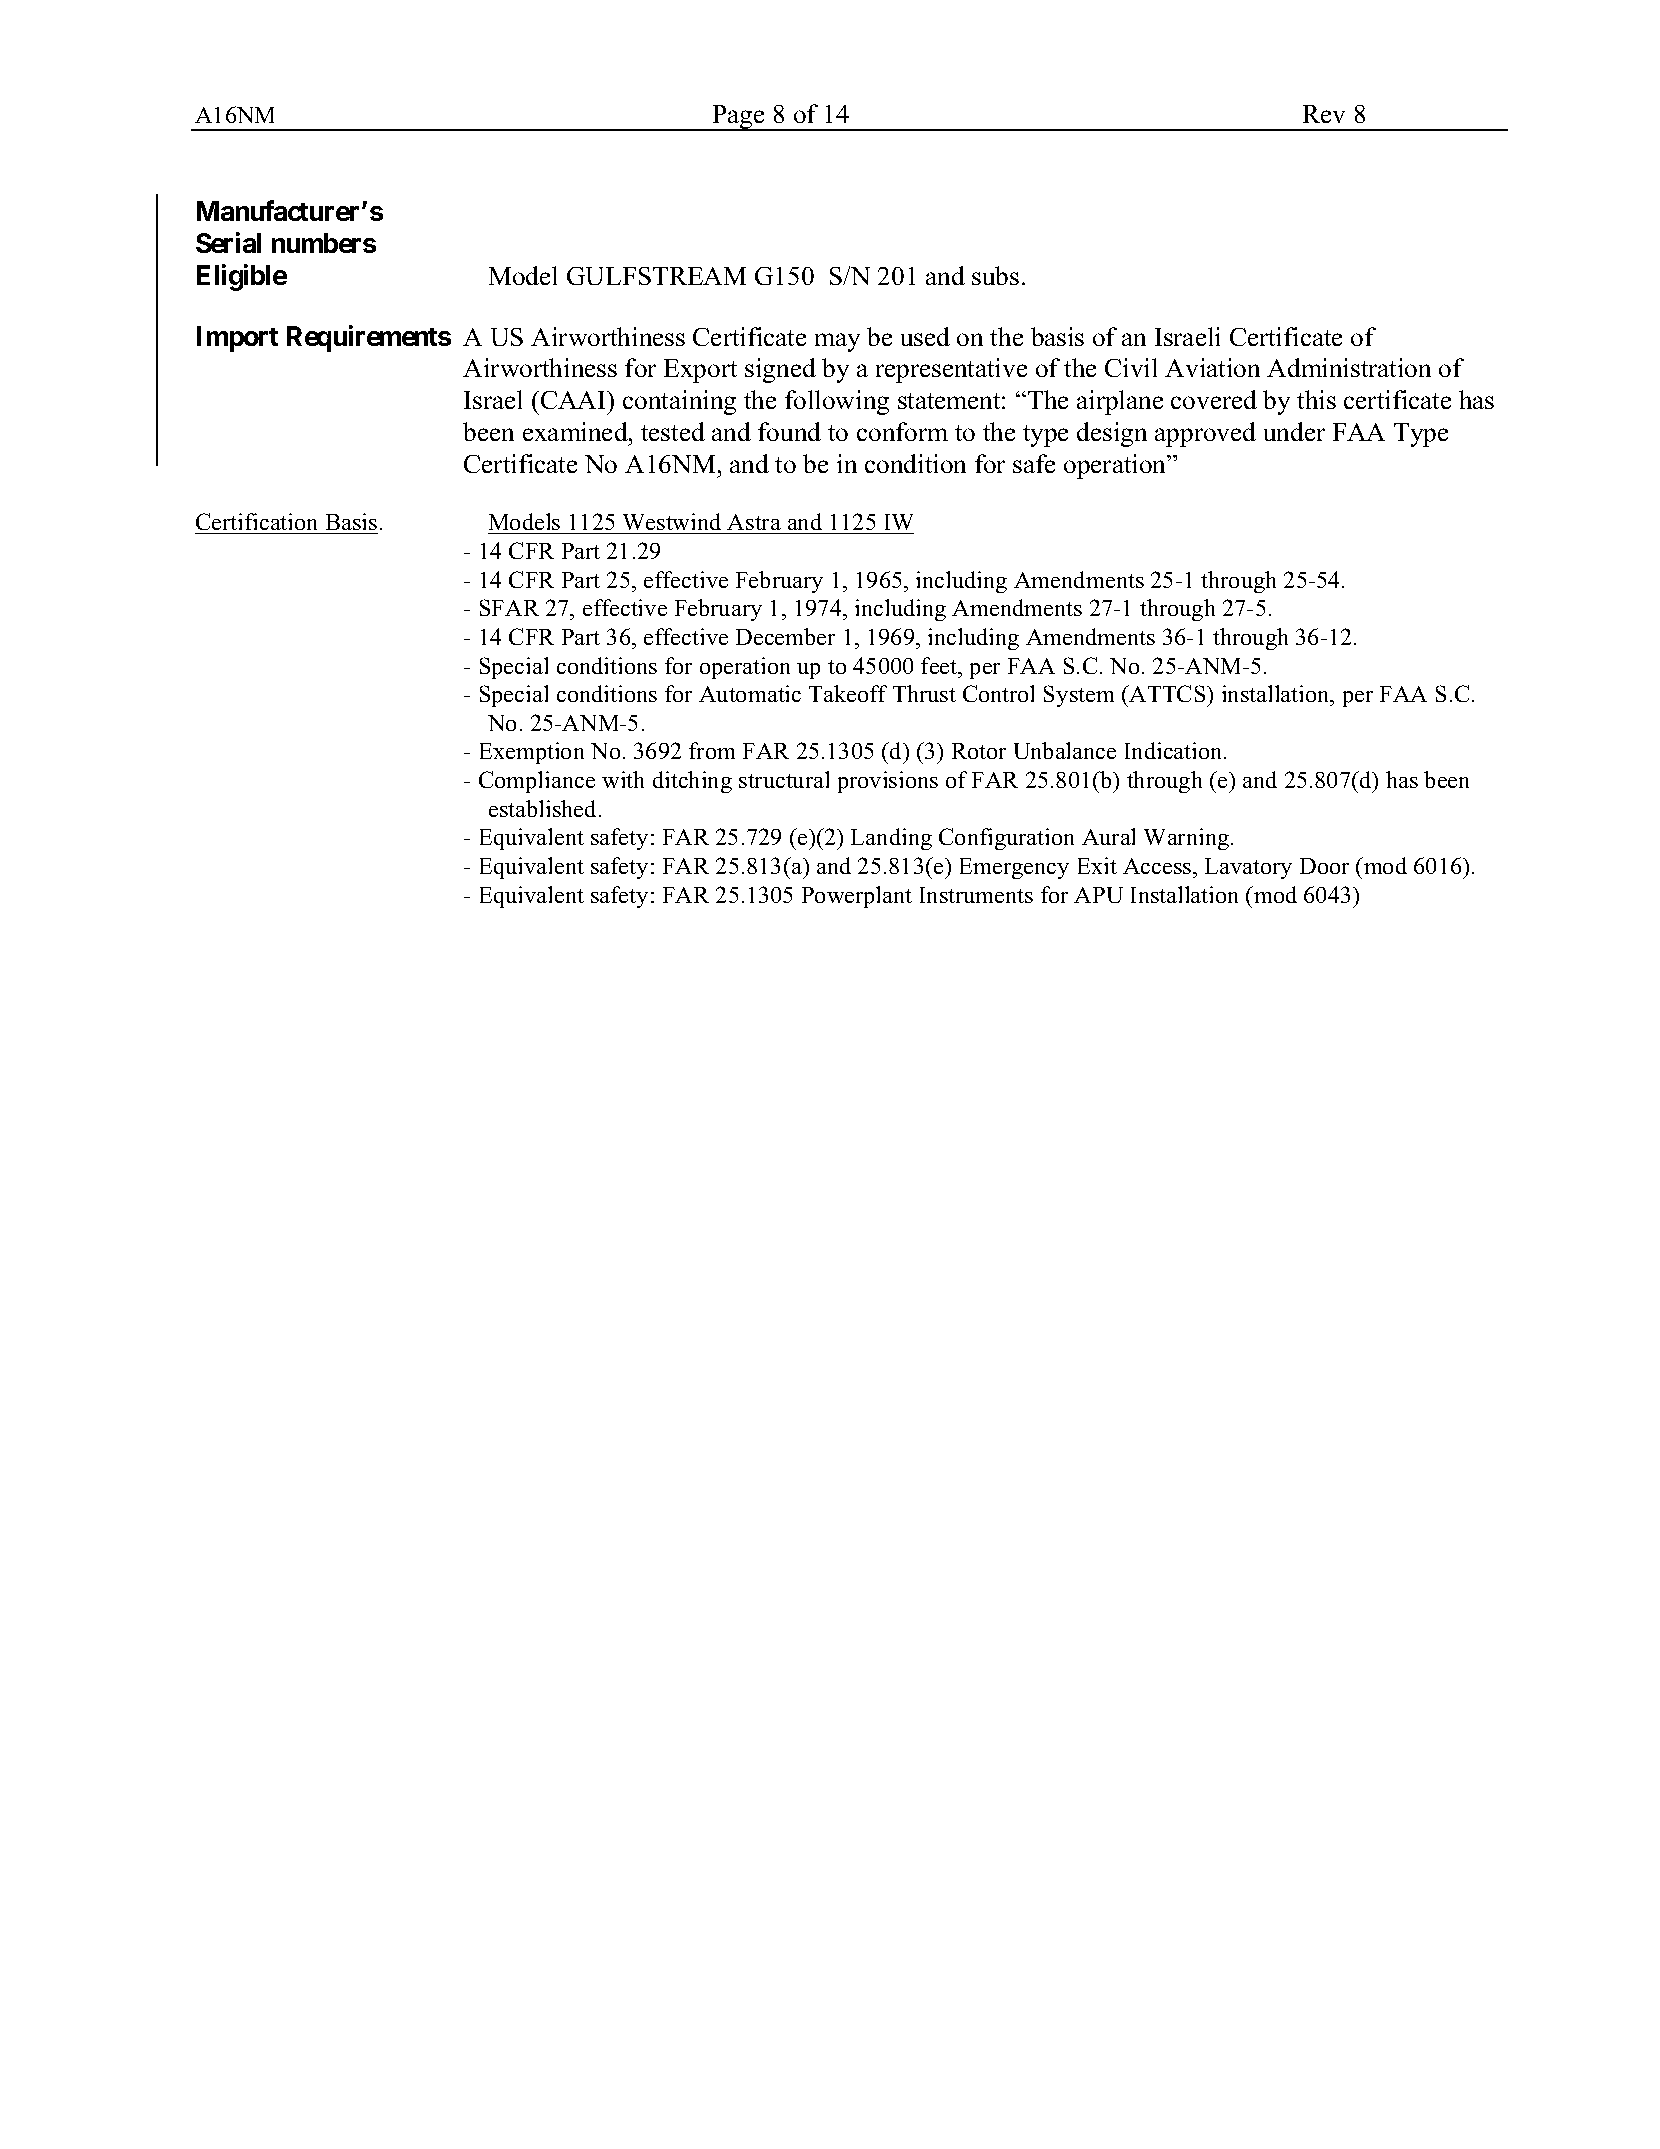  What do you see at coordinates (1212, 367) in the screenshot?
I see `Aviation` at bounding box center [1212, 367].
